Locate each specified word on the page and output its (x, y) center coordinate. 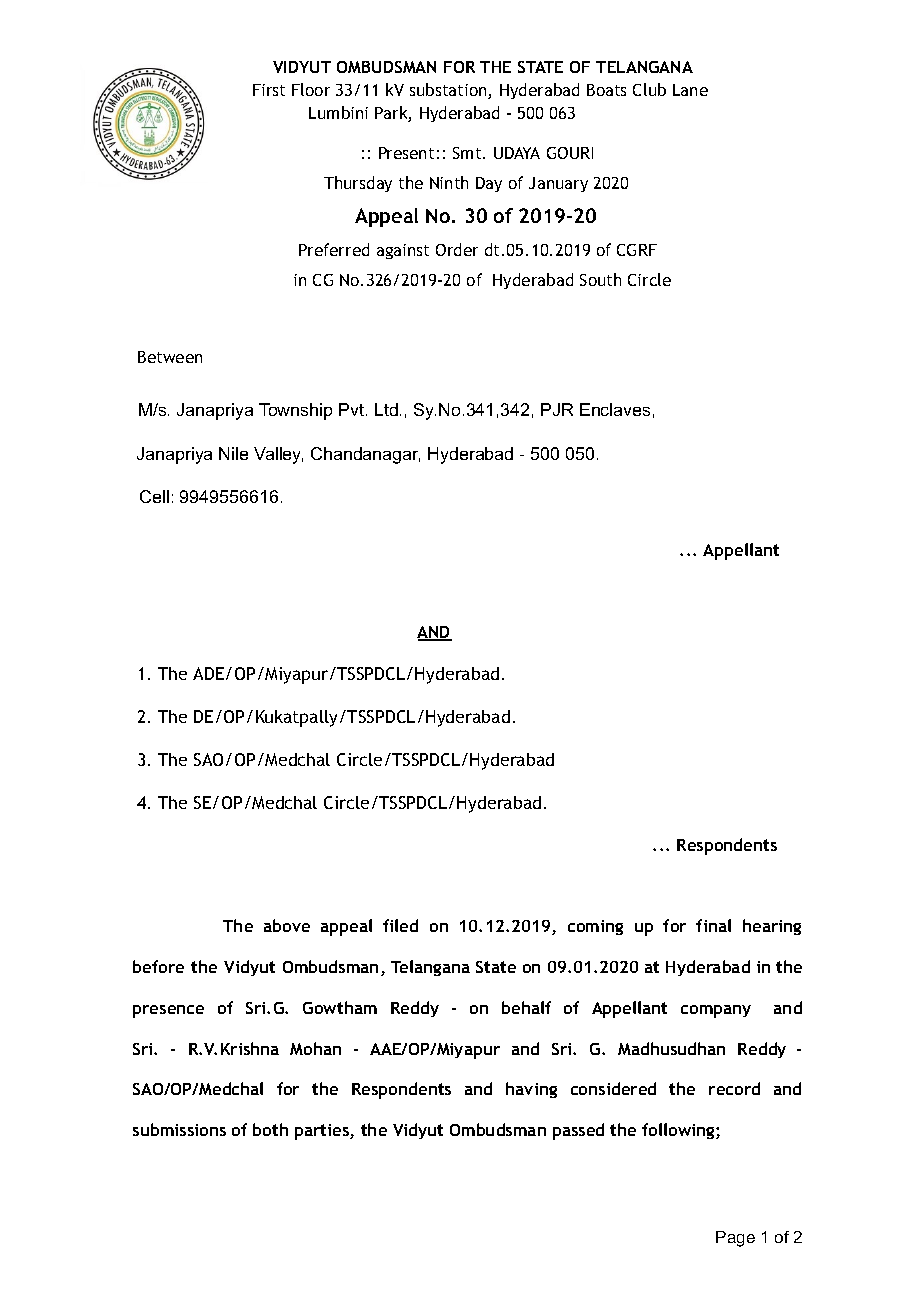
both (270, 1129)
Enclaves (615, 409)
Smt (468, 153)
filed (400, 925)
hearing (772, 927)
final (713, 925)
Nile (233, 453)
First (269, 90)
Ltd (386, 409)
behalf (526, 1007)
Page (735, 1239)
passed (578, 1131)
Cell (154, 496)
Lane (690, 90)
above (287, 925)
